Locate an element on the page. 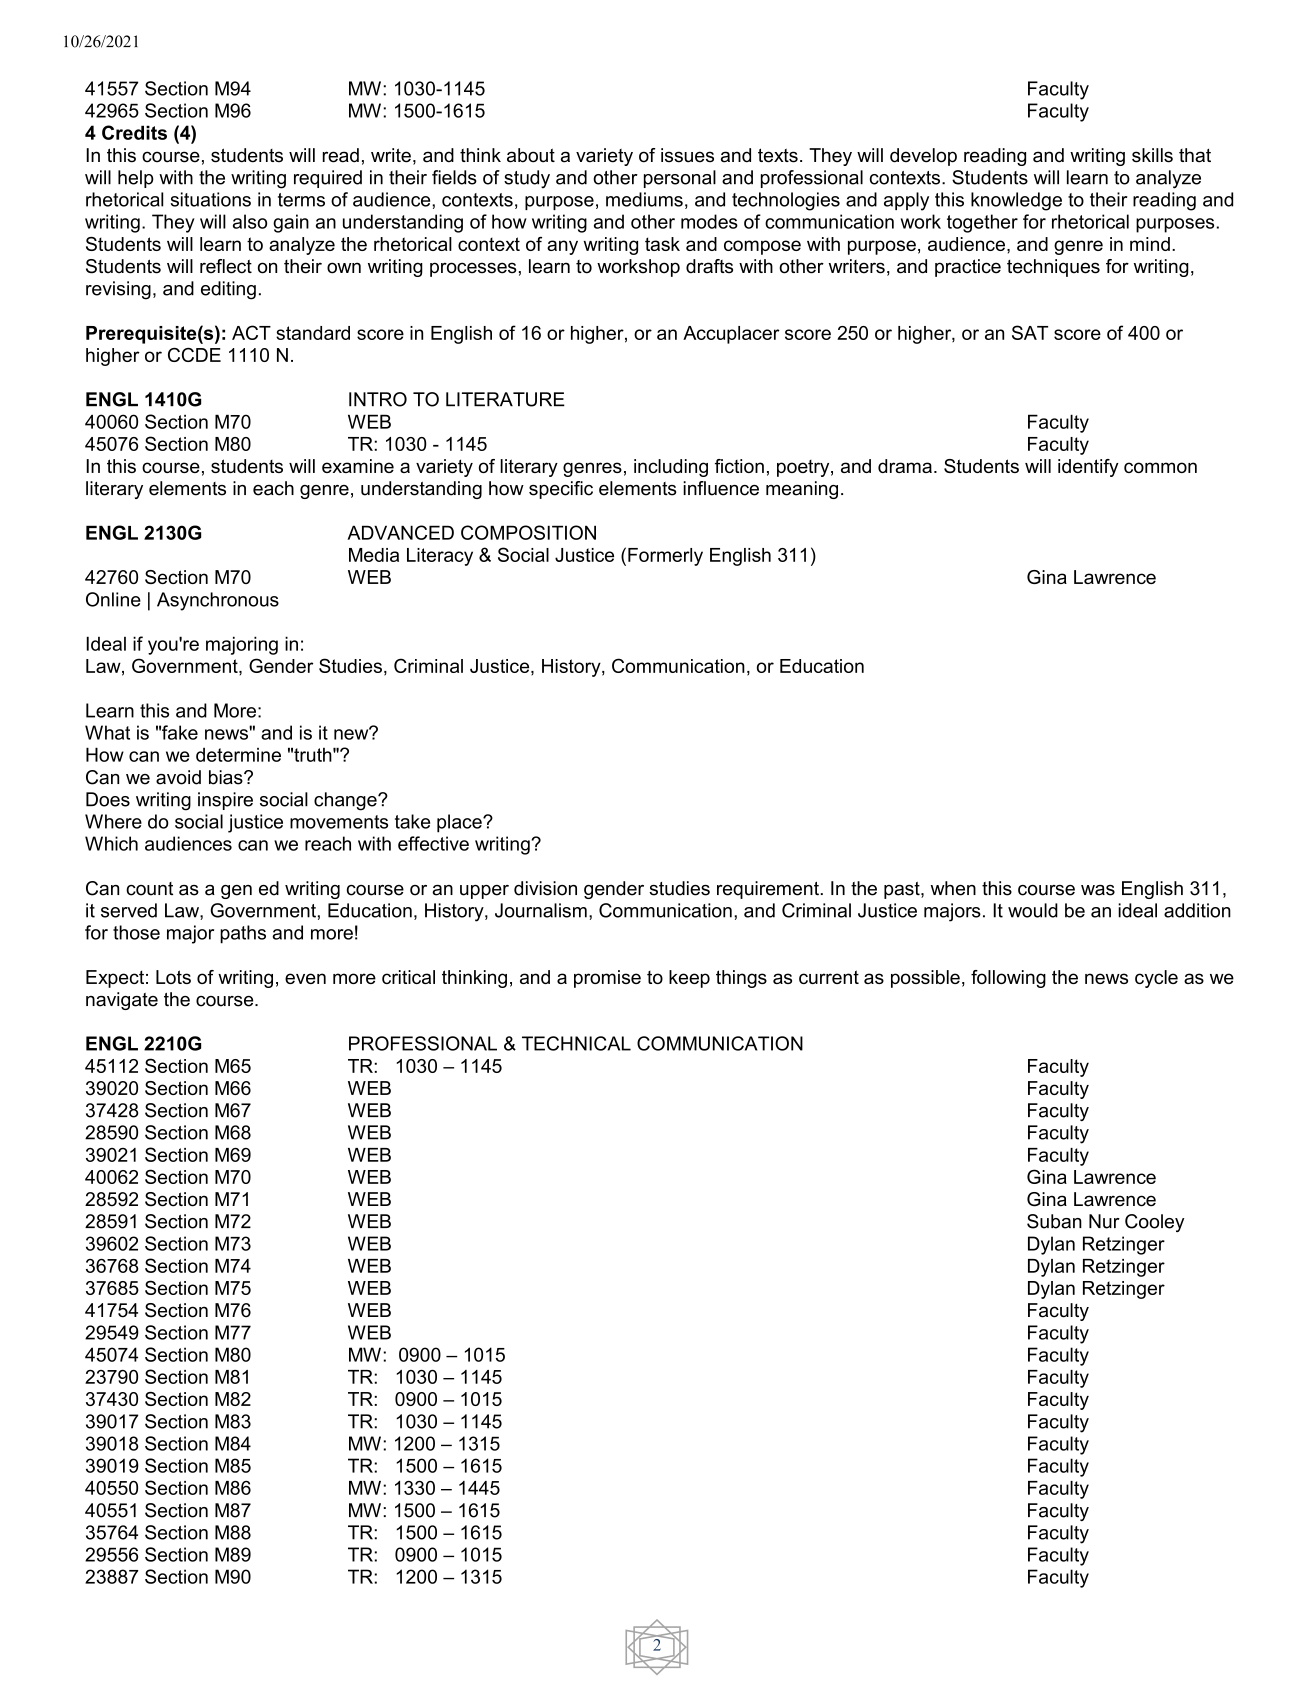 This page has height=1700, width=1314. personal is located at coordinates (680, 179).
